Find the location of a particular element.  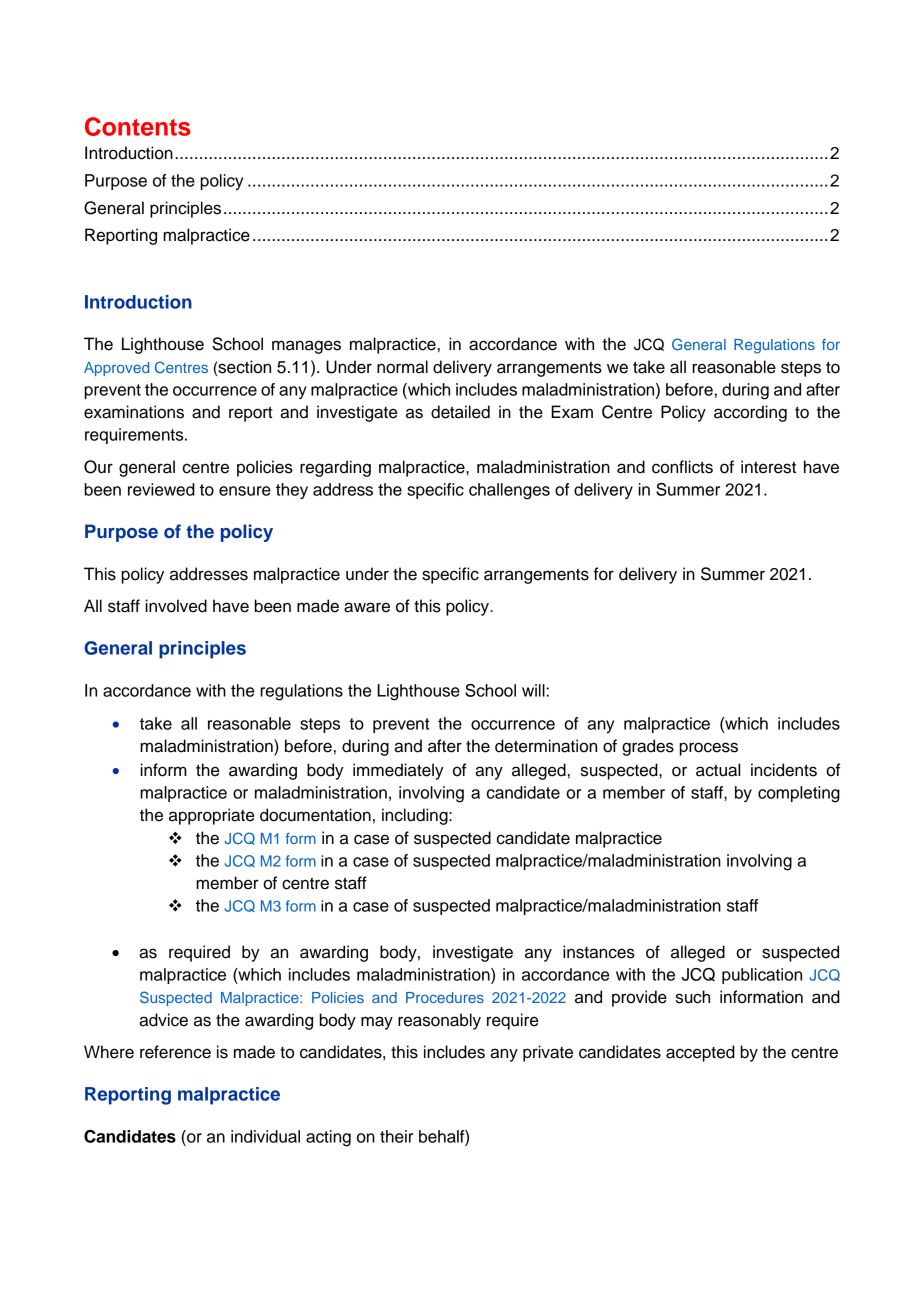

normal is located at coordinates (402, 367).
